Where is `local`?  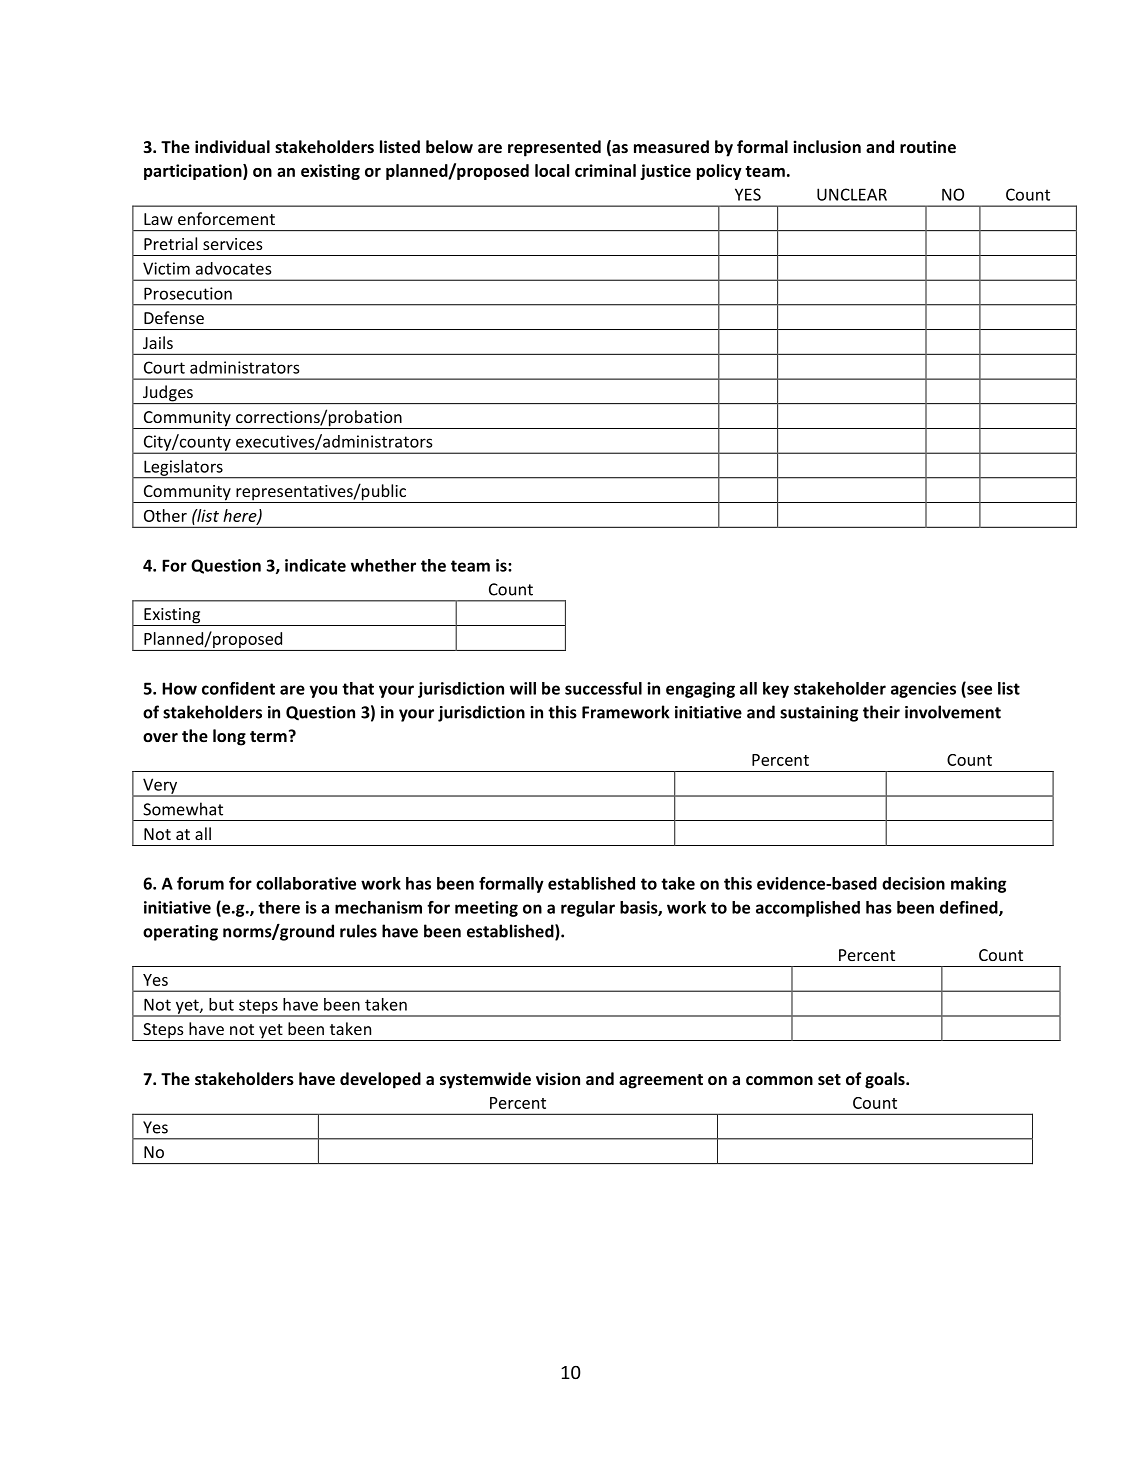
local is located at coordinates (552, 170).
